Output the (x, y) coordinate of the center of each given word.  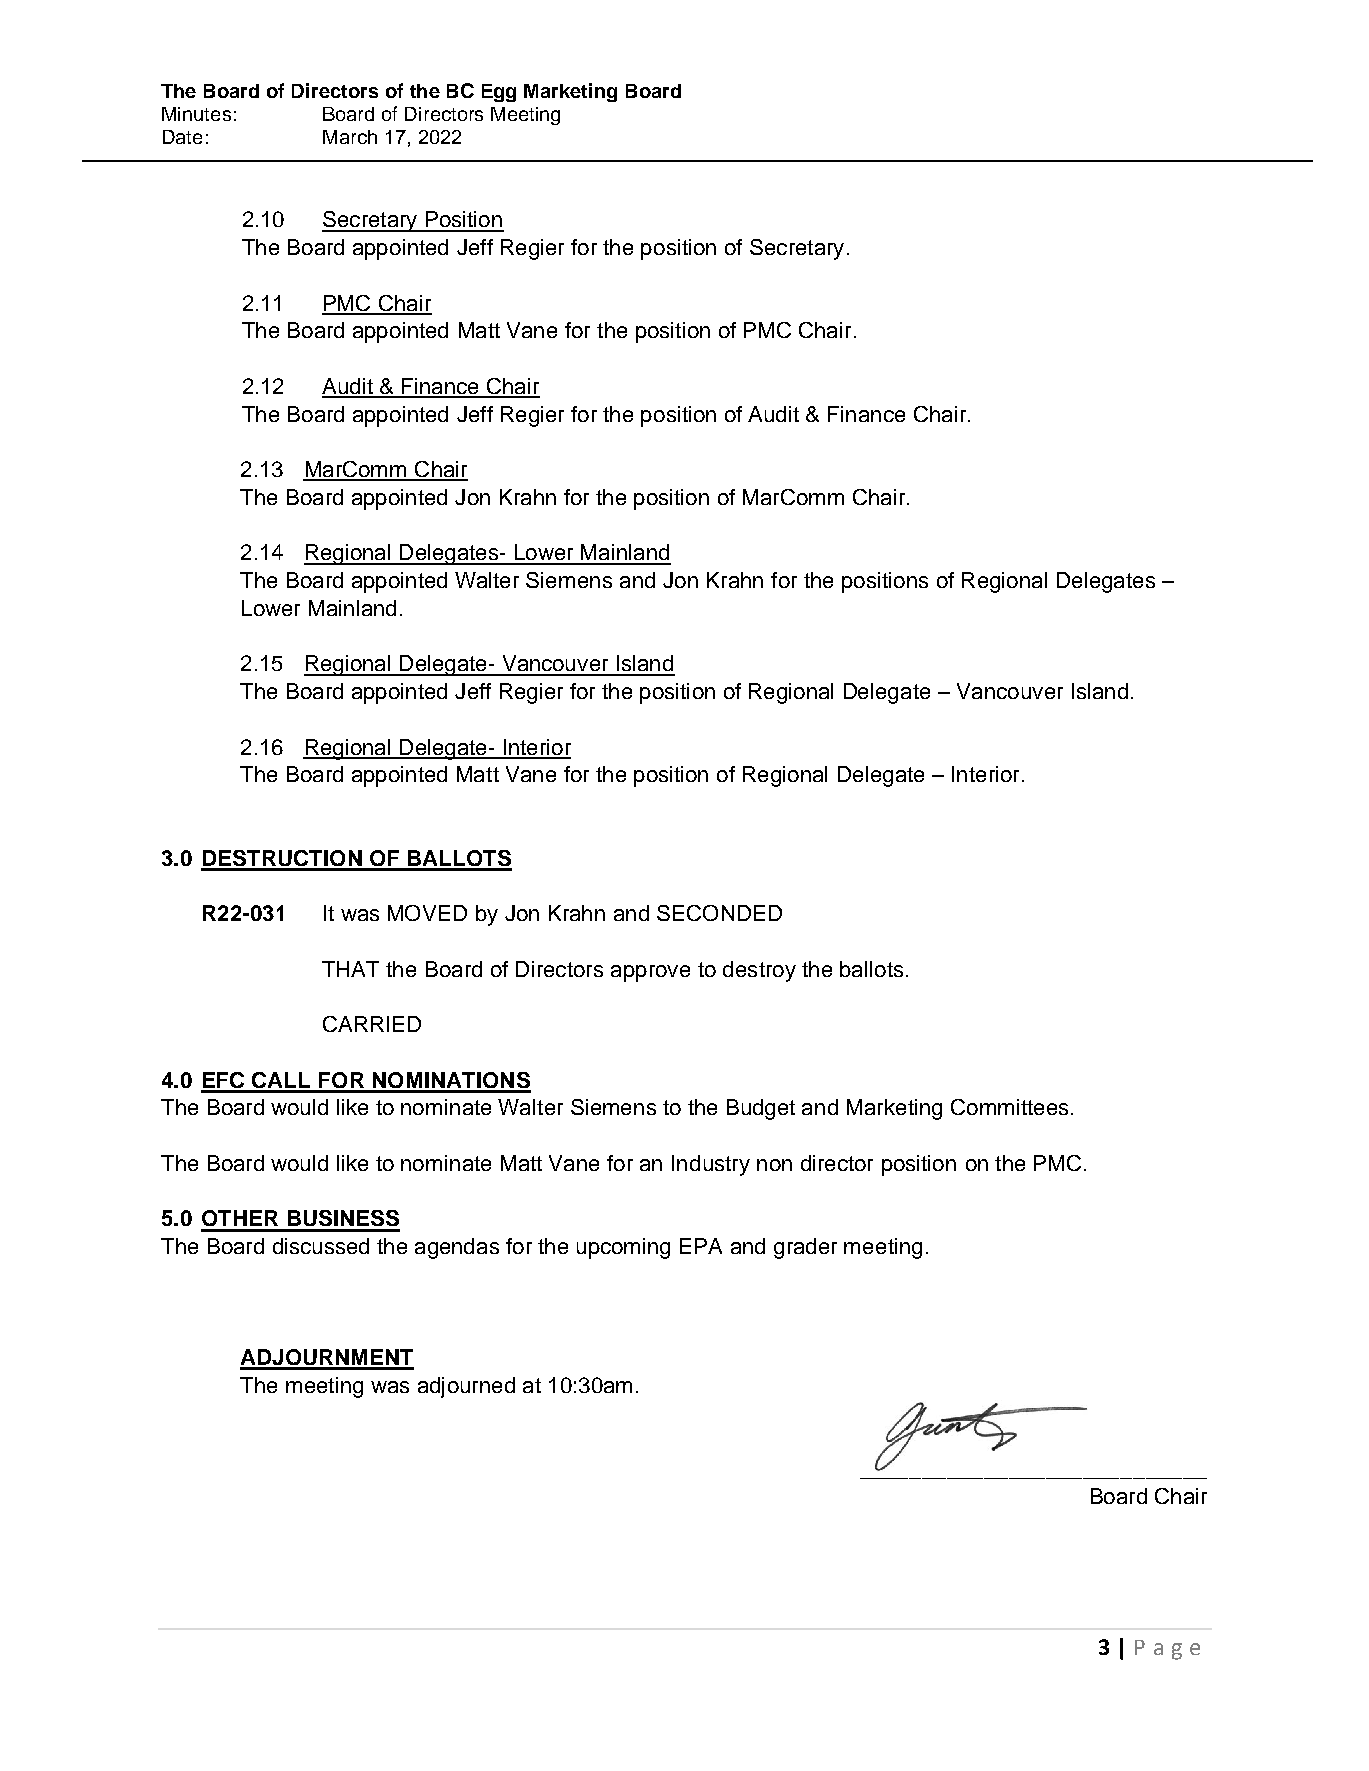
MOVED (427, 913)
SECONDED (719, 913)
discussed (321, 1246)
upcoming (623, 1248)
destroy (759, 971)
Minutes (196, 114)
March (350, 137)
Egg (499, 93)
